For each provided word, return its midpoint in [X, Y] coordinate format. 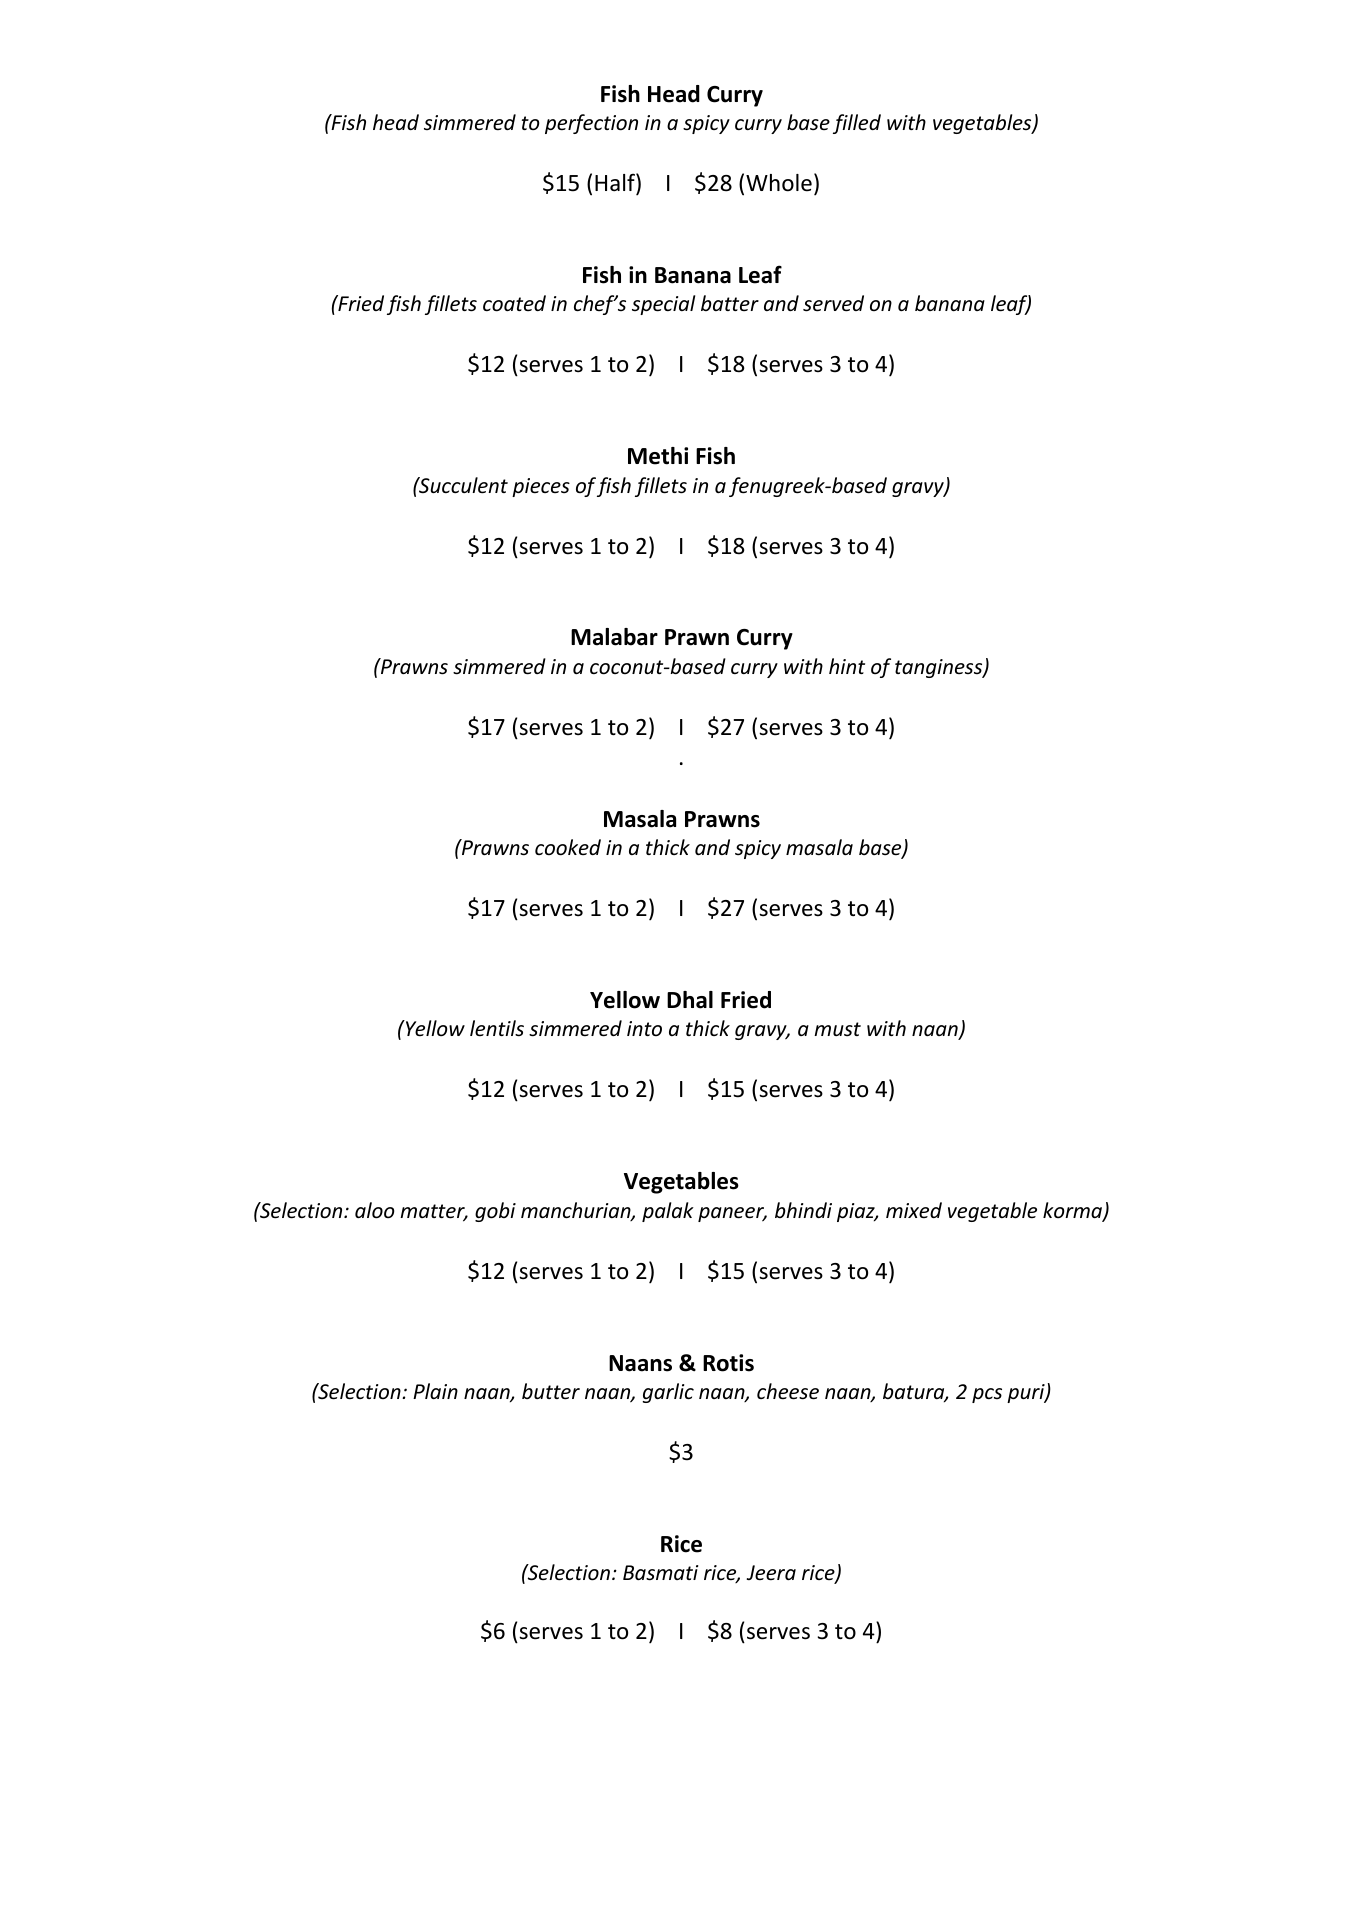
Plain [435, 1391]
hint [847, 666]
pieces [541, 487]
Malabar [614, 637]
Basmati [660, 1573]
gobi [495, 1212]
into [644, 1028]
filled [857, 124]
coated [514, 303]
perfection [591, 124]
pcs [987, 1395]
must [837, 1029]
